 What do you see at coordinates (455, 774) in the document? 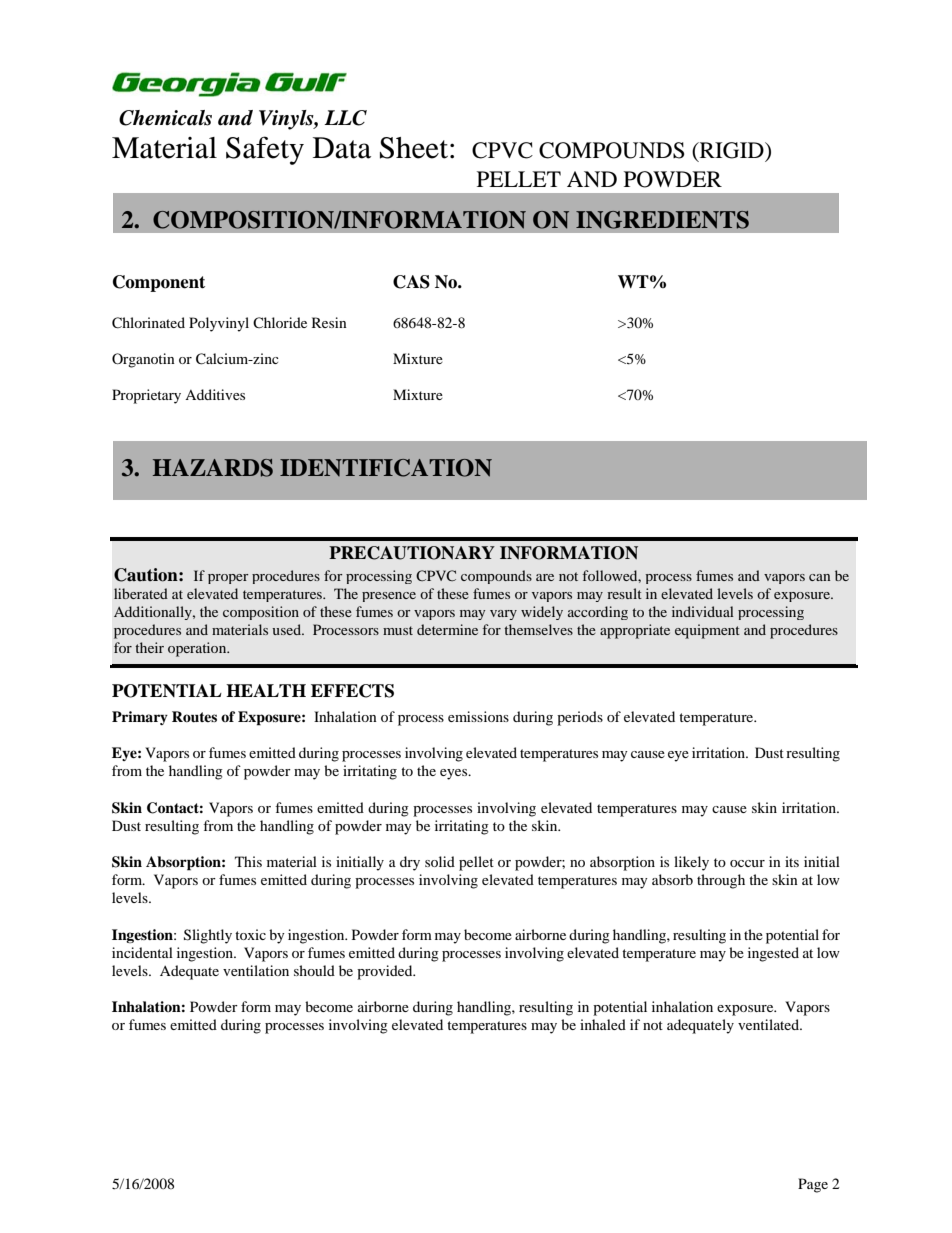
I see `eyes` at bounding box center [455, 774].
